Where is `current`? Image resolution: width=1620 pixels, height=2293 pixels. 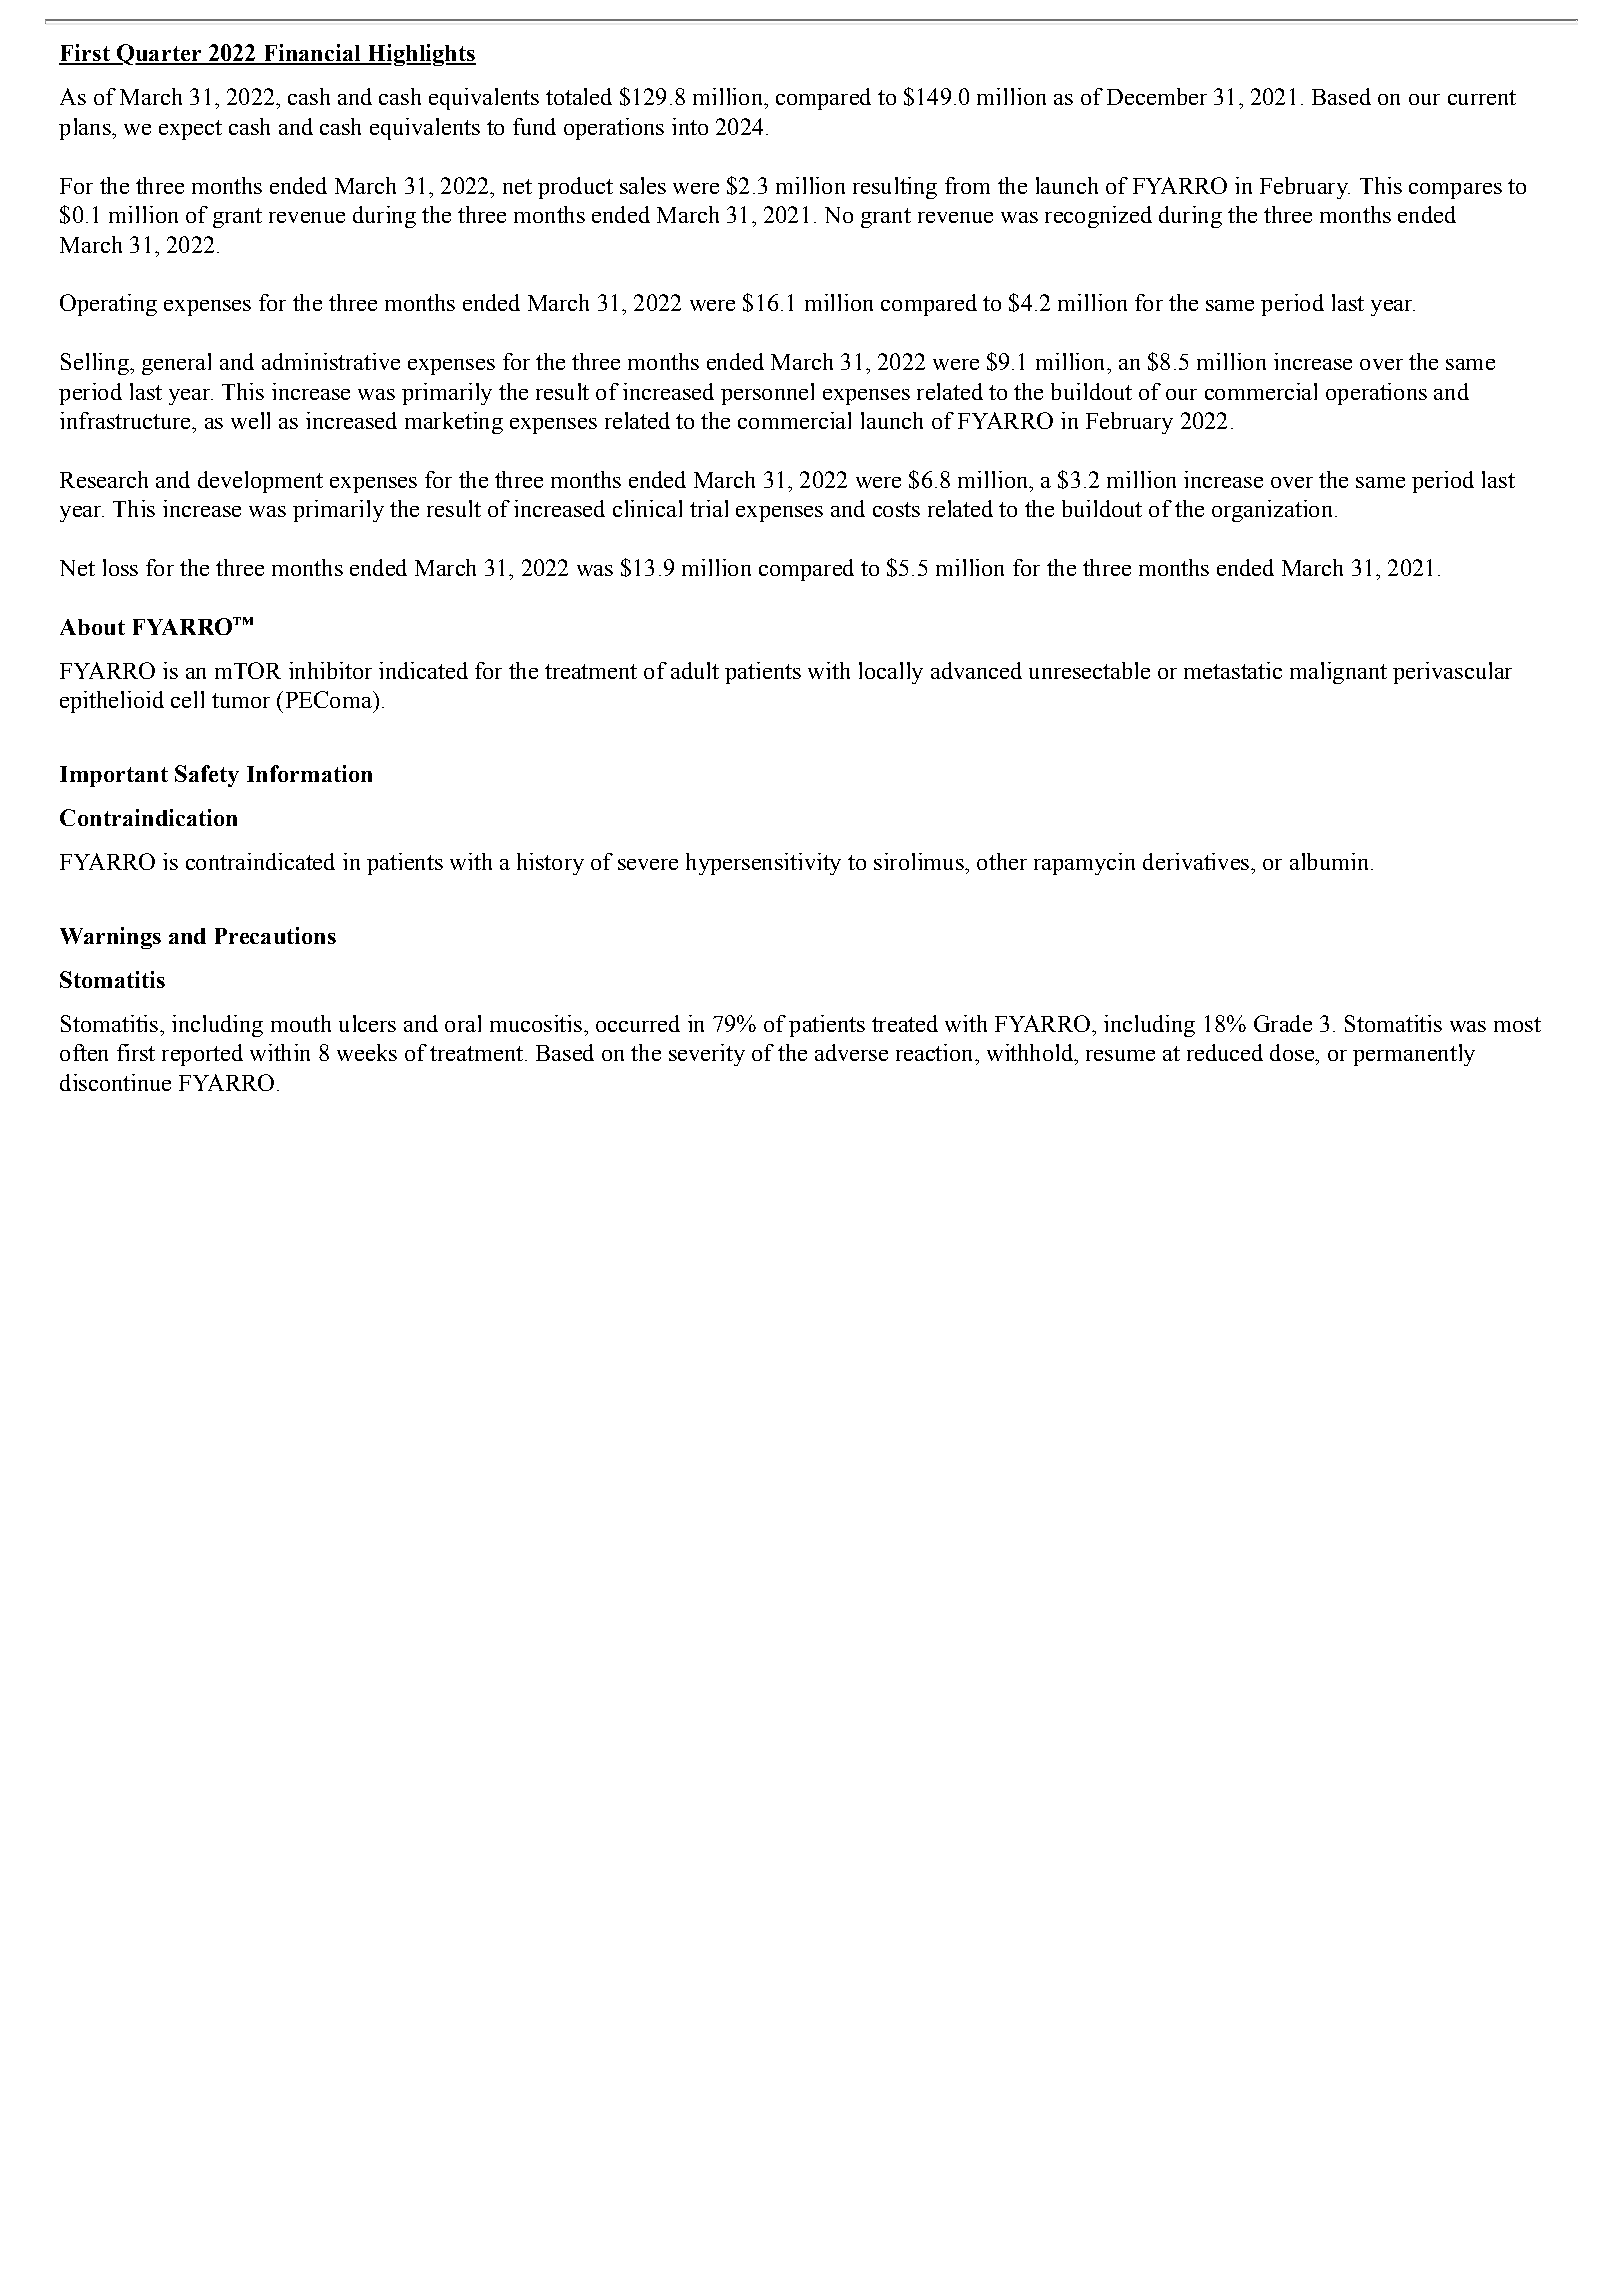
current is located at coordinates (1482, 97).
